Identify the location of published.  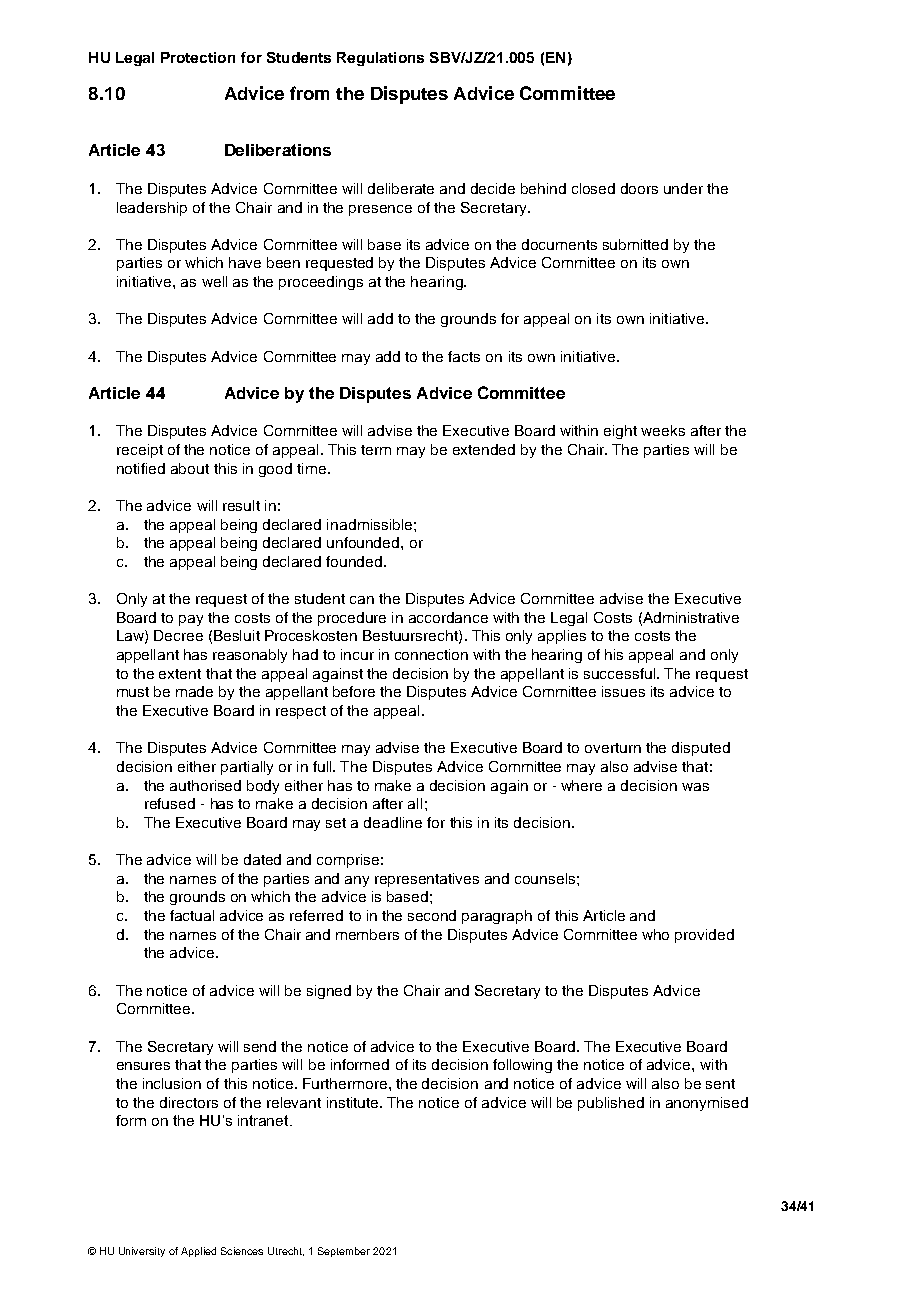
(611, 1104).
